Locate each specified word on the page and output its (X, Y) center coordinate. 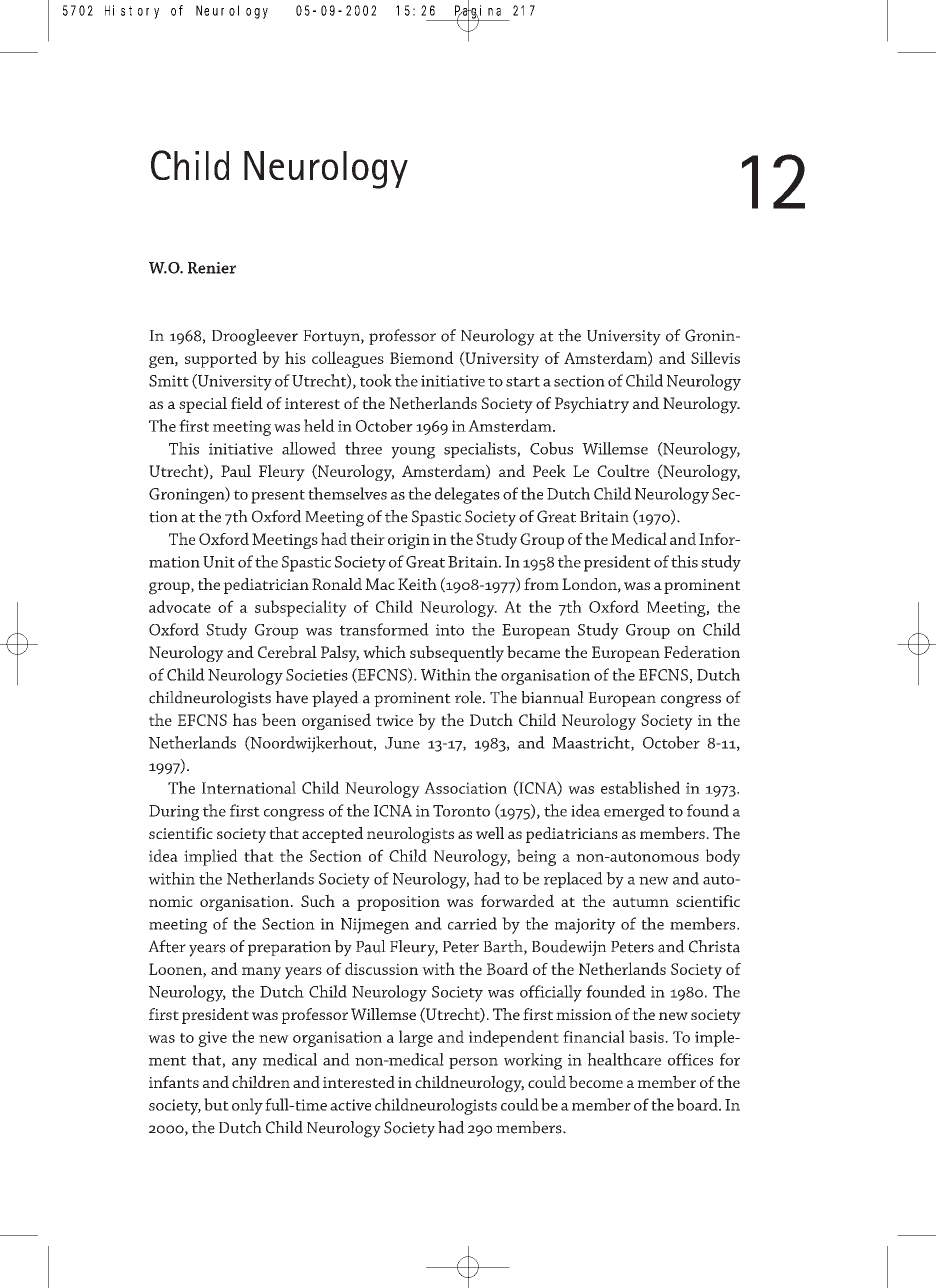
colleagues (348, 359)
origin (409, 541)
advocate (180, 606)
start (523, 382)
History (132, 12)
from (541, 584)
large (416, 1038)
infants (174, 1082)
